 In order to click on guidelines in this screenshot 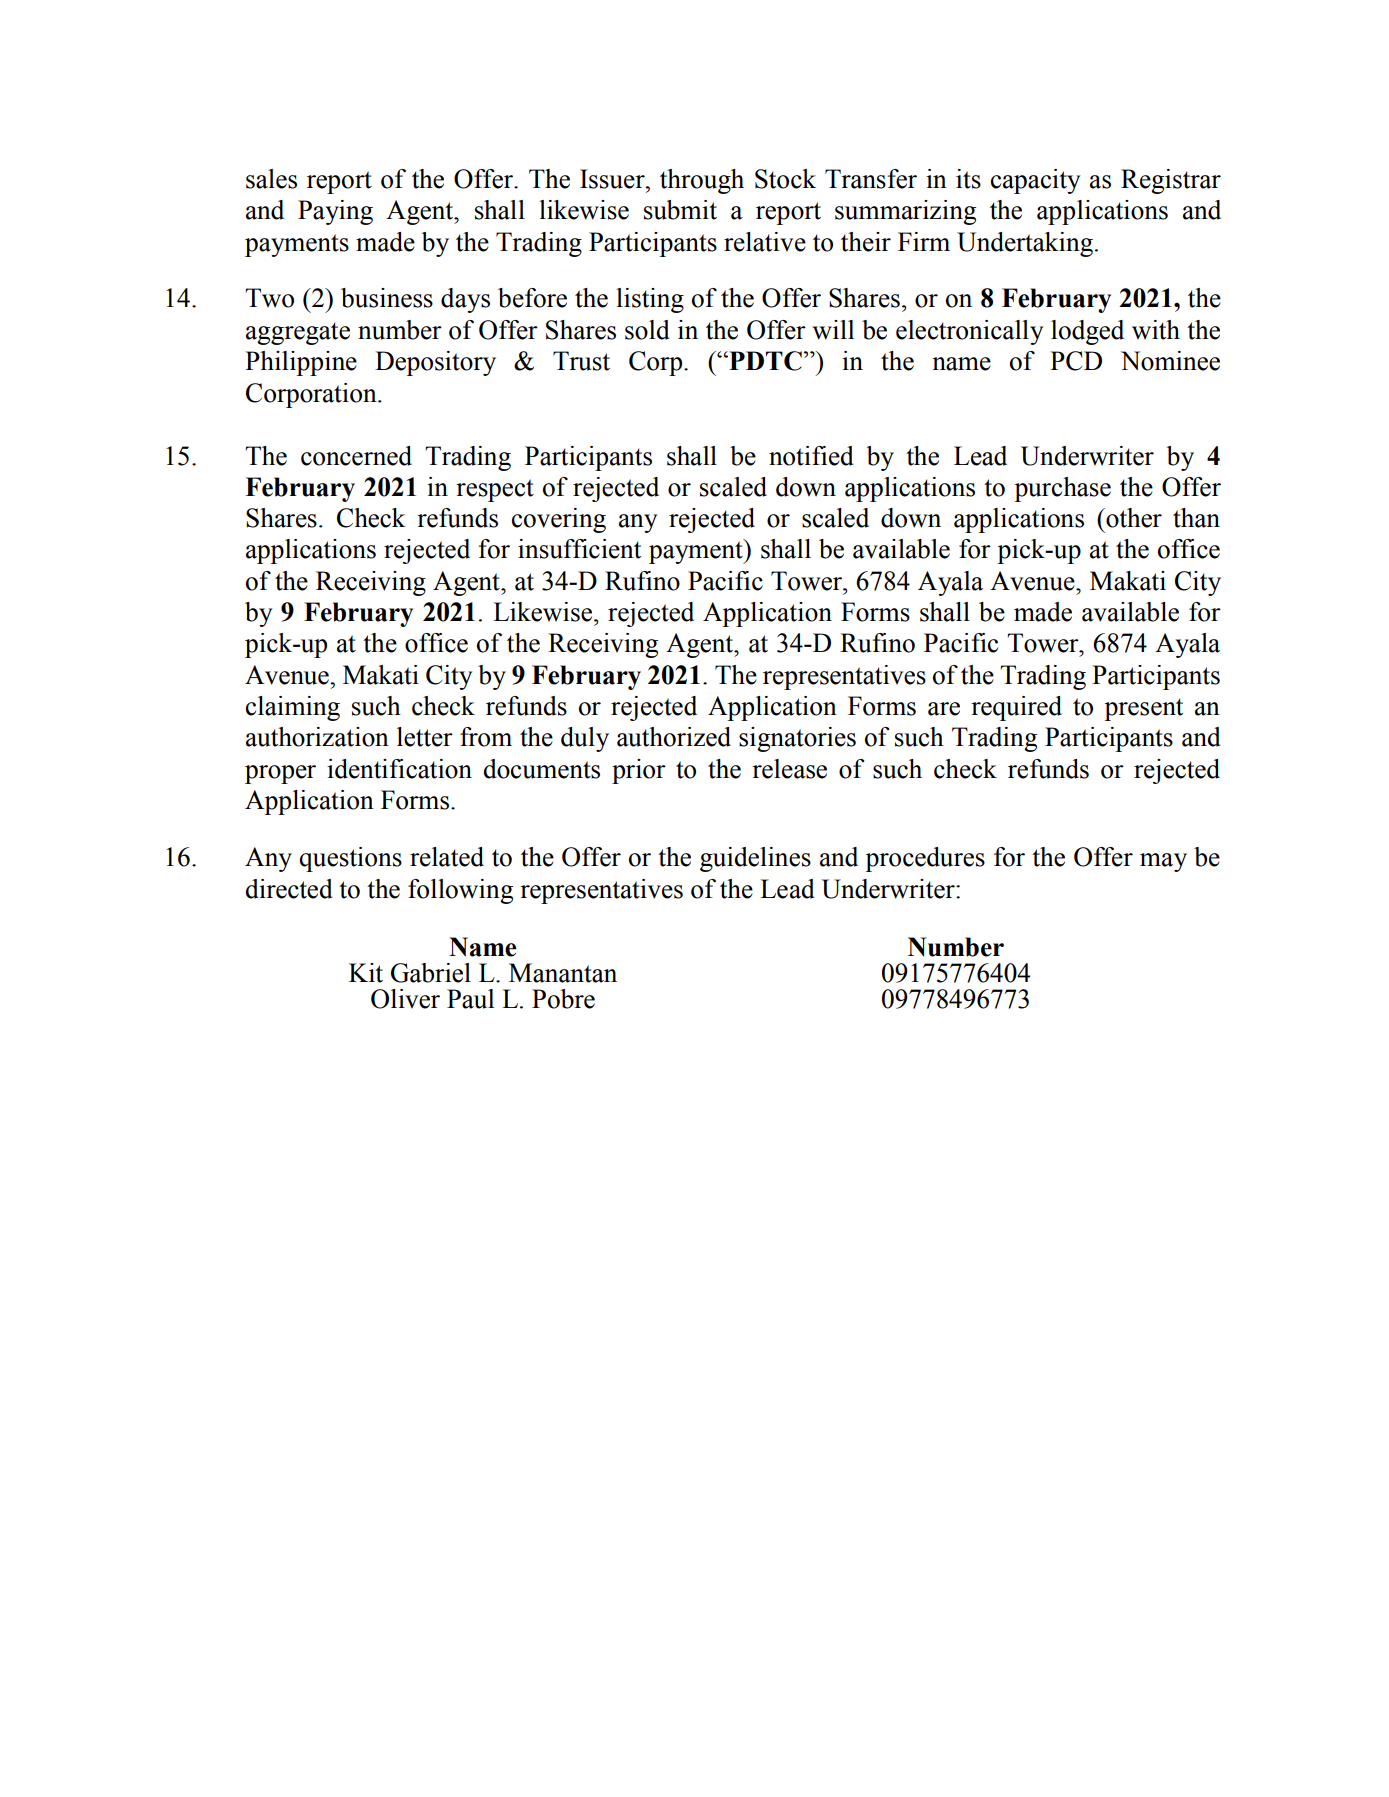, I will do `click(755, 859)`.
